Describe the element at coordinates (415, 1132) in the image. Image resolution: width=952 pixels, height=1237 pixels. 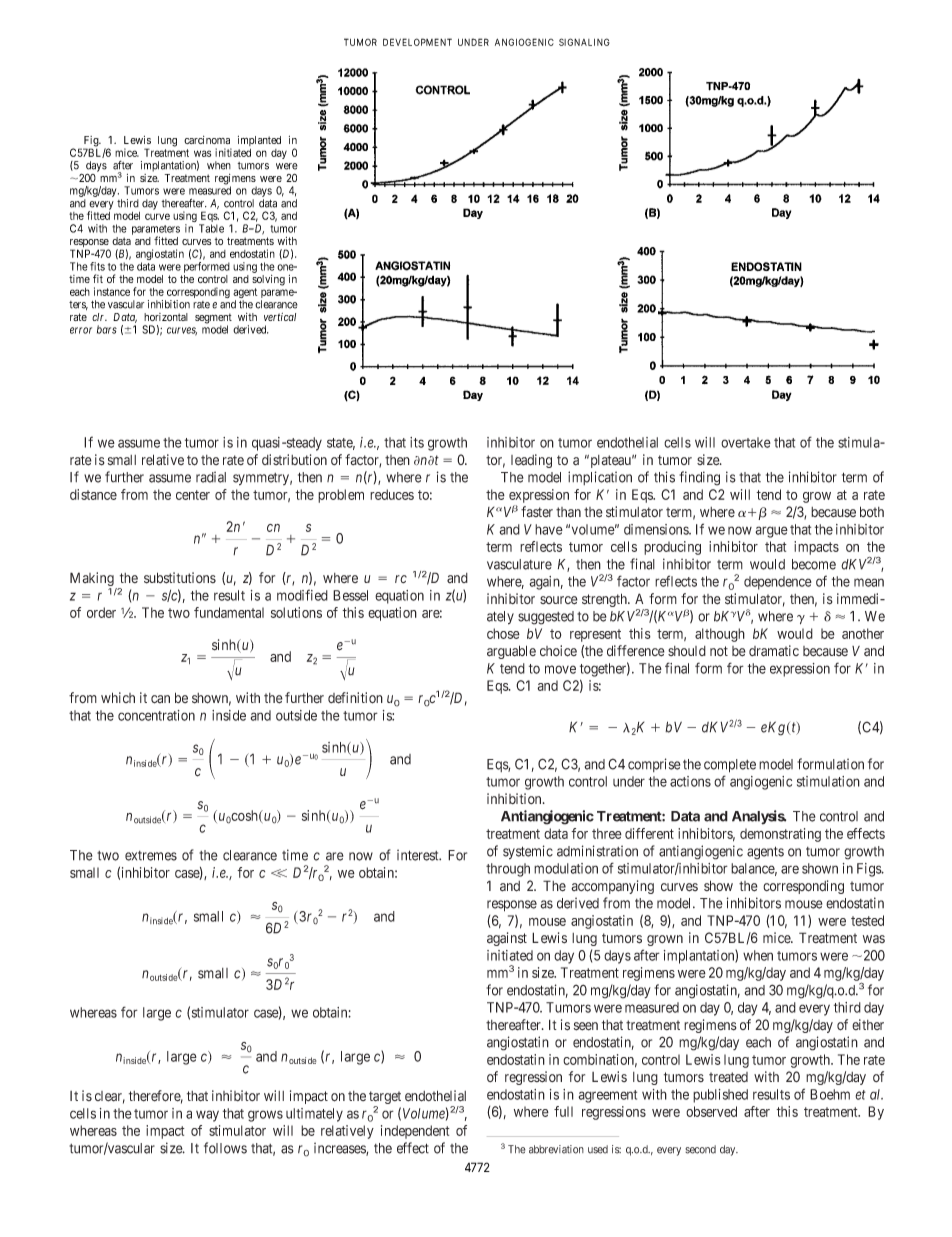
I see `independent` at that location.
